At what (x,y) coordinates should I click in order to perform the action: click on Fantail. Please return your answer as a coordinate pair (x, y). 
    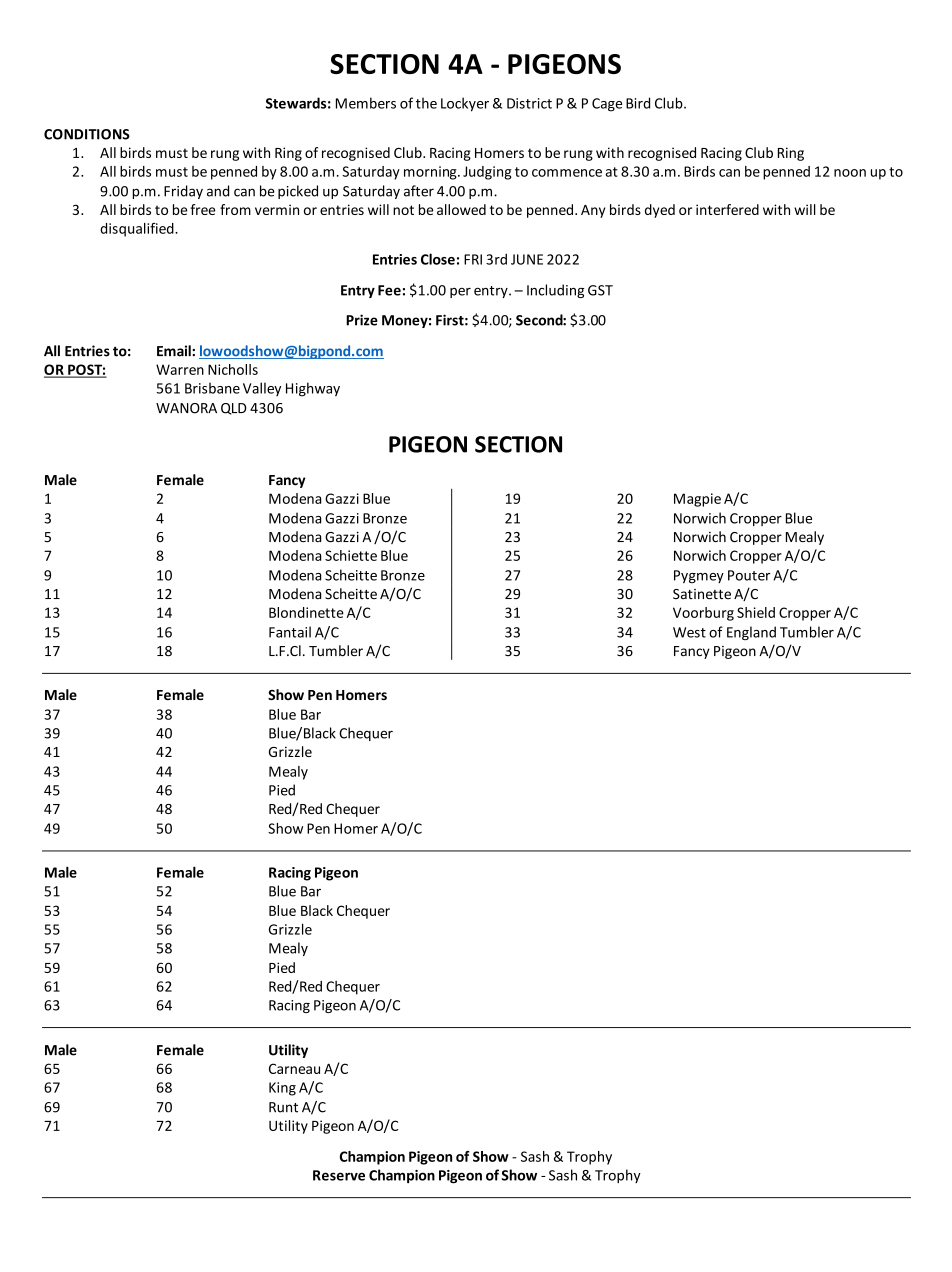
    Looking at the image, I should click on (290, 632).
